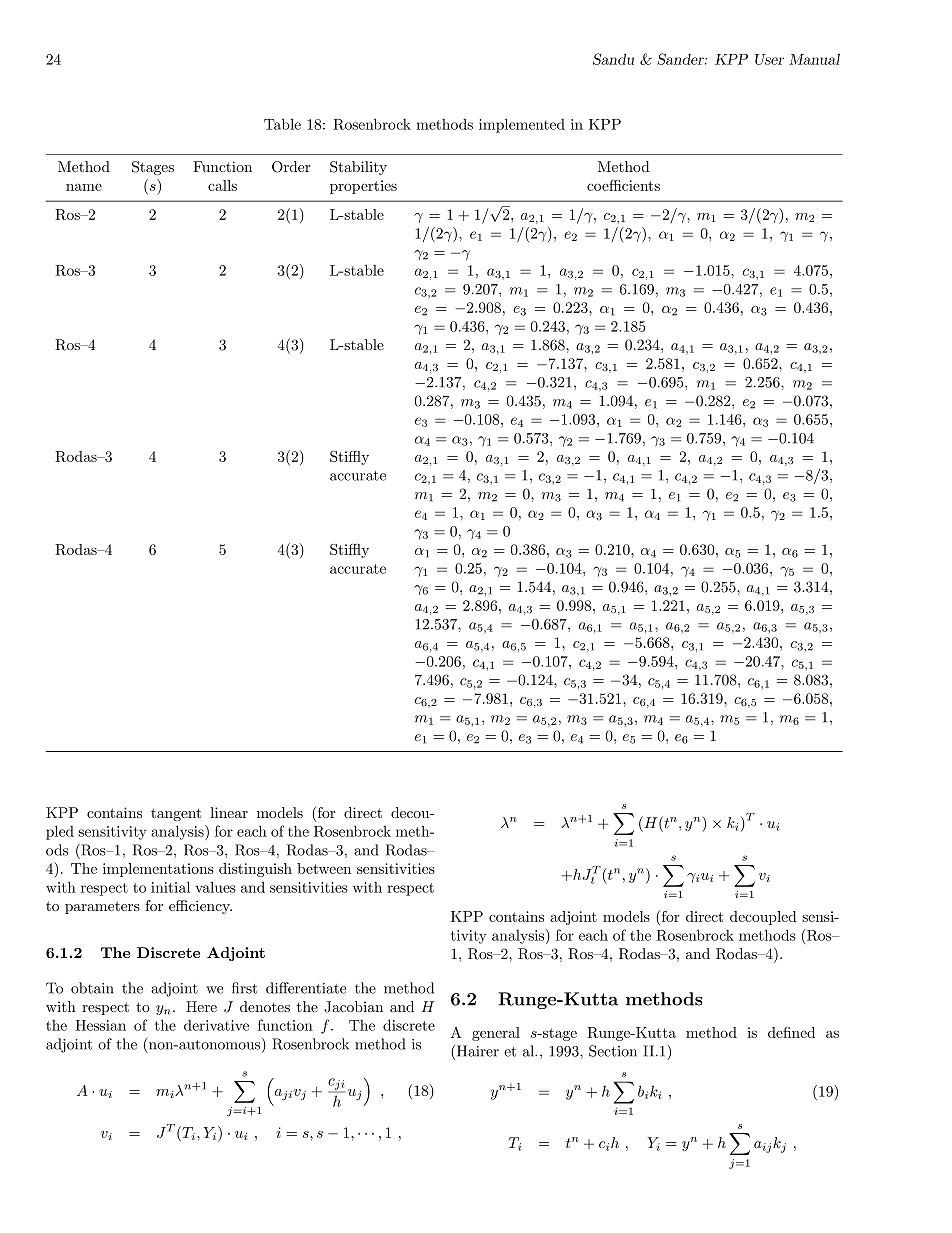  What do you see at coordinates (201, 1006) in the image?
I see `Here` at bounding box center [201, 1006].
